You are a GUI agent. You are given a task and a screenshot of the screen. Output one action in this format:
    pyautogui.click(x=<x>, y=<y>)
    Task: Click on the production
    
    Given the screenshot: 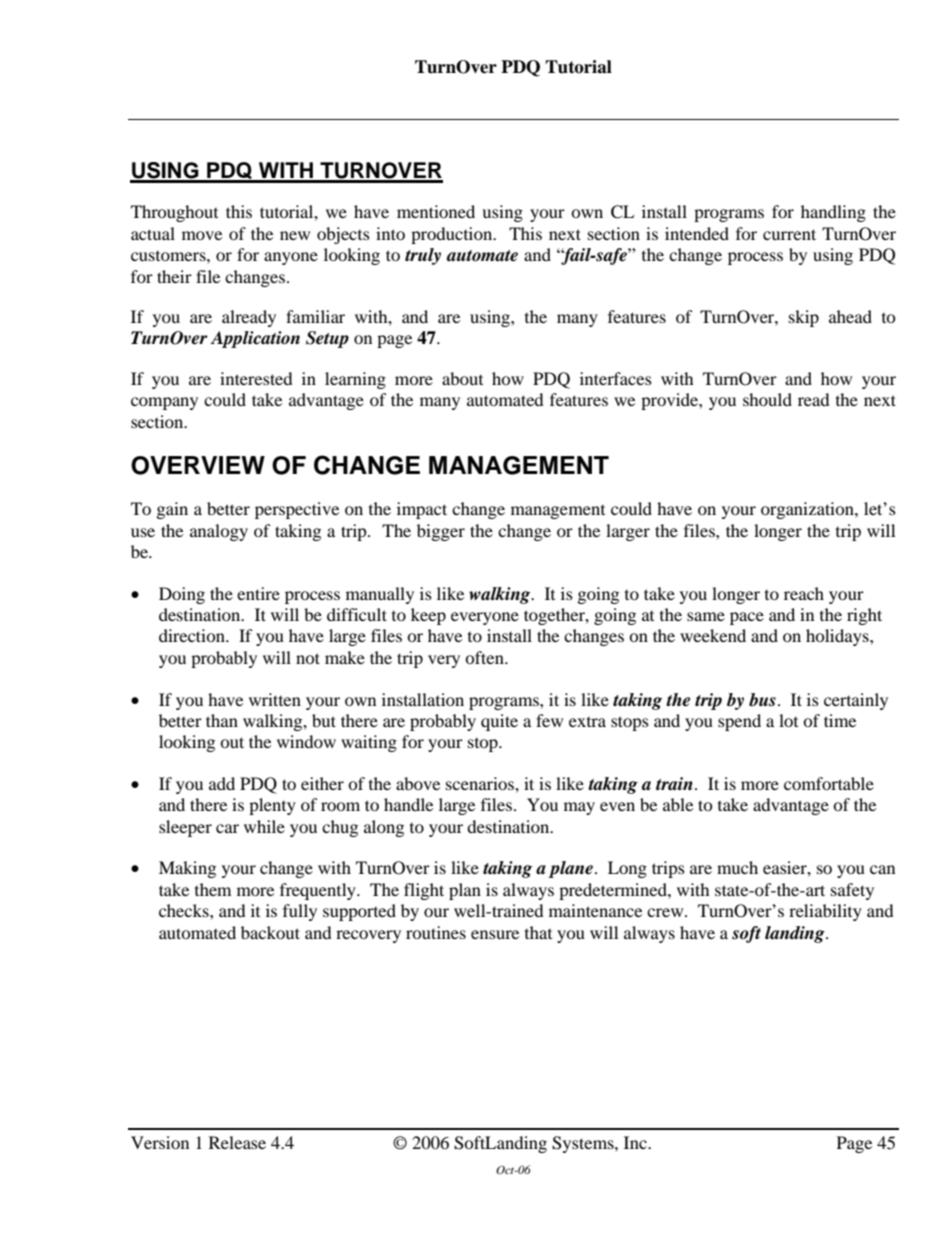 What is the action you would take?
    pyautogui.click(x=453, y=235)
